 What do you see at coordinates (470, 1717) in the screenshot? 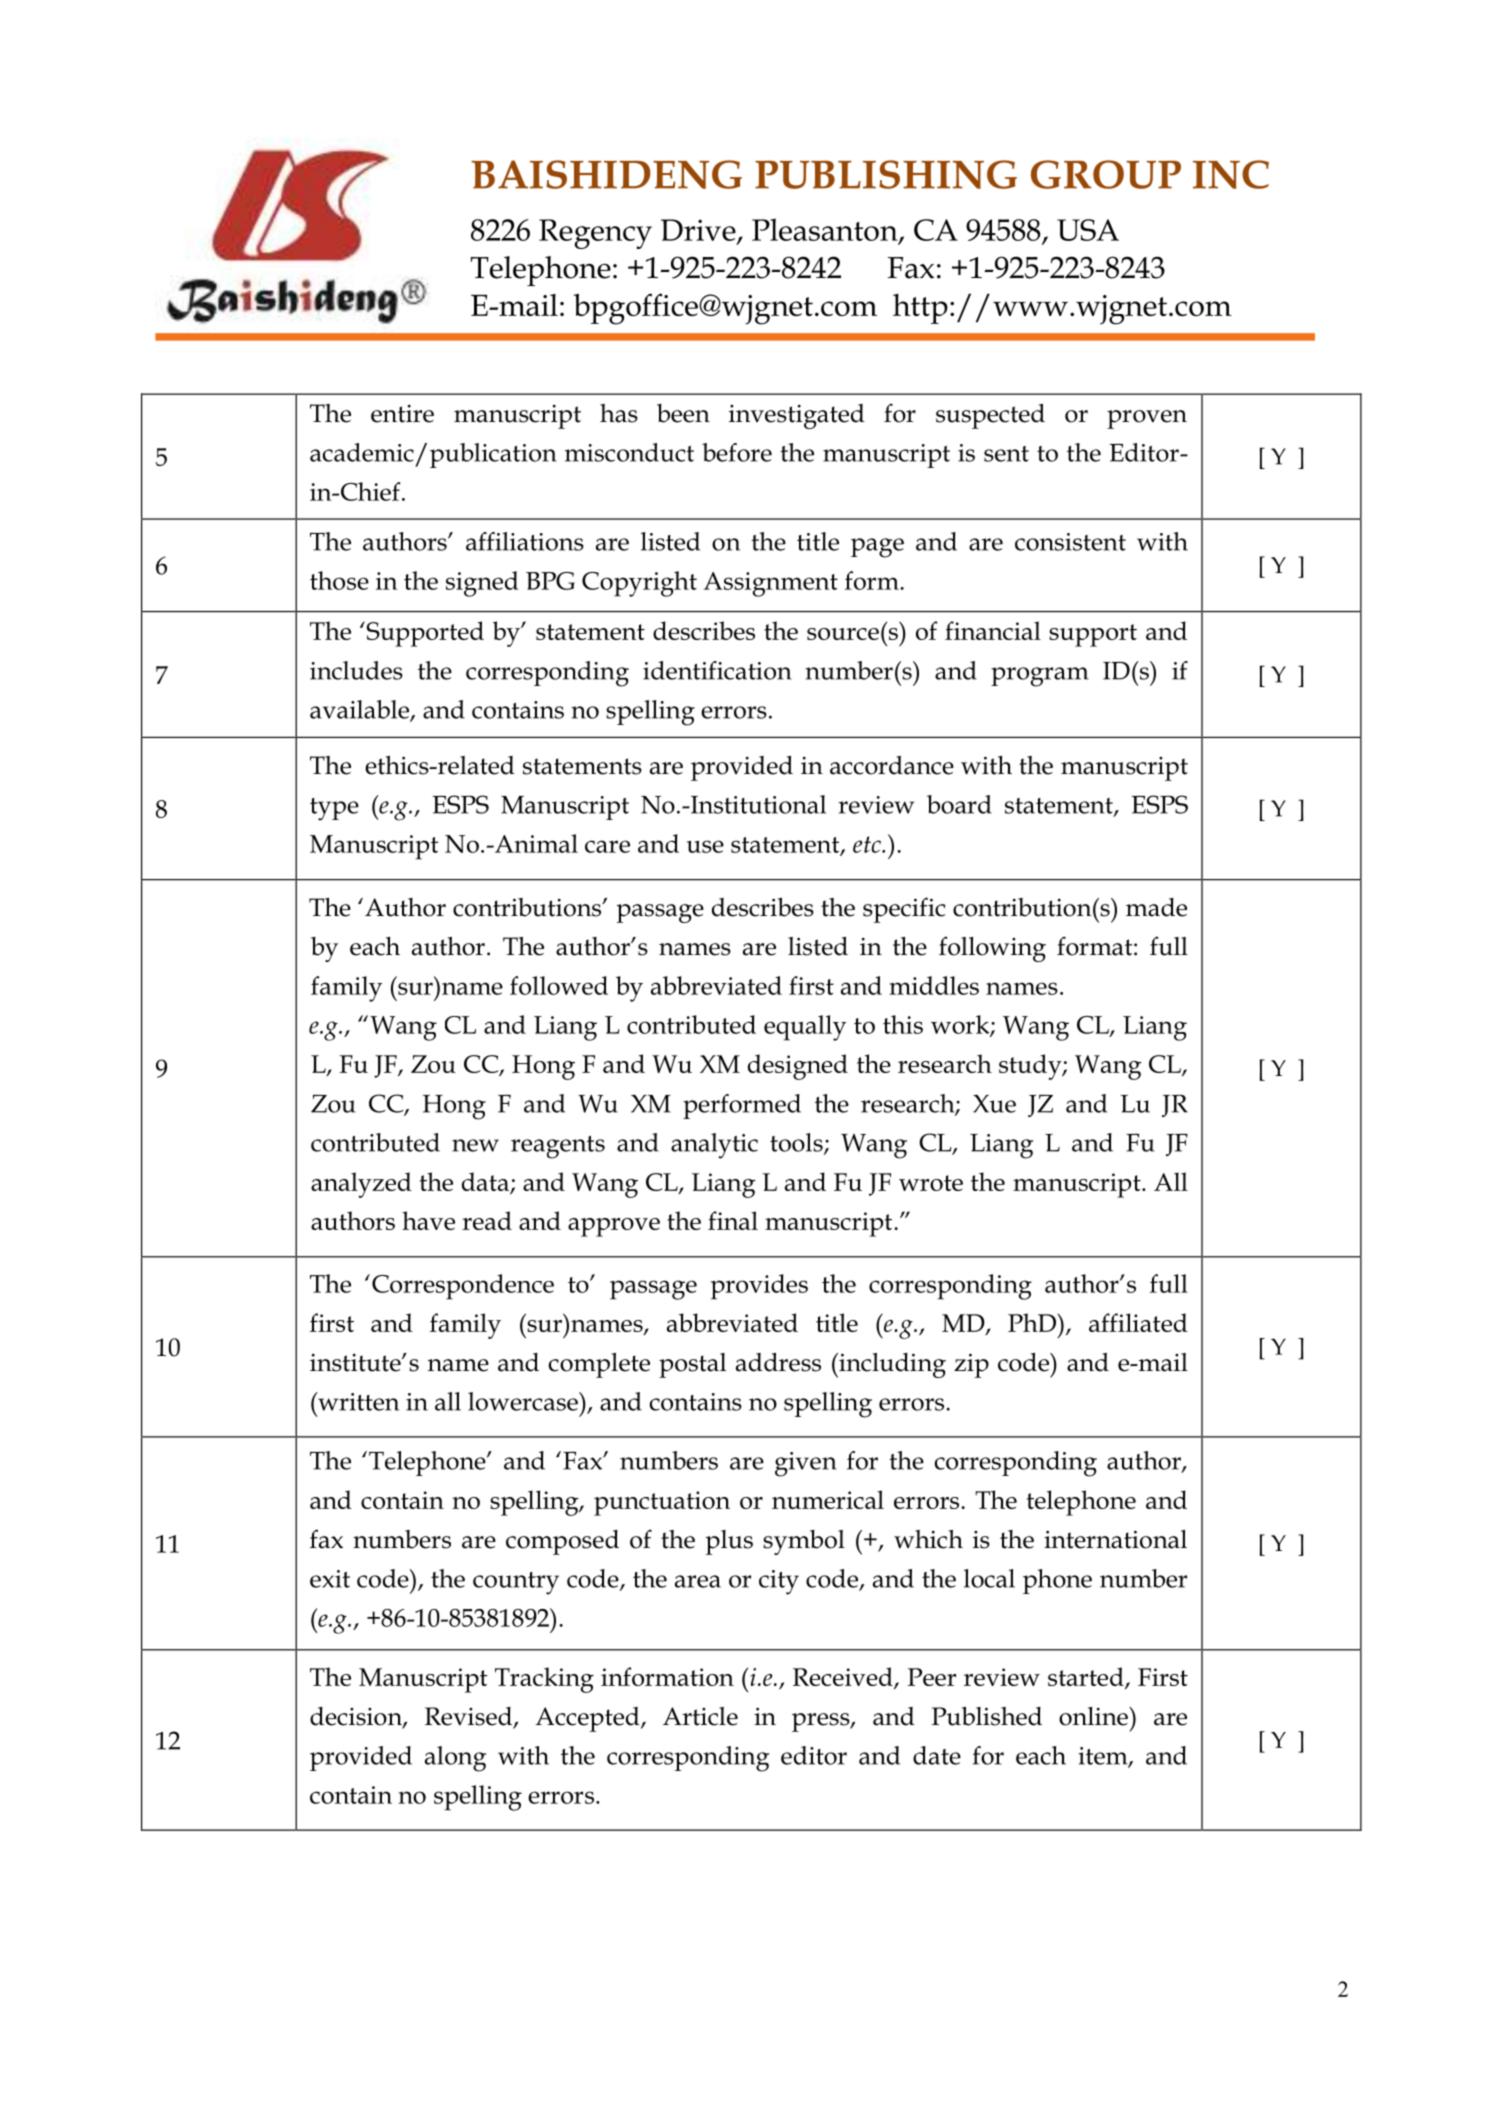
I see `Revised` at bounding box center [470, 1717].
